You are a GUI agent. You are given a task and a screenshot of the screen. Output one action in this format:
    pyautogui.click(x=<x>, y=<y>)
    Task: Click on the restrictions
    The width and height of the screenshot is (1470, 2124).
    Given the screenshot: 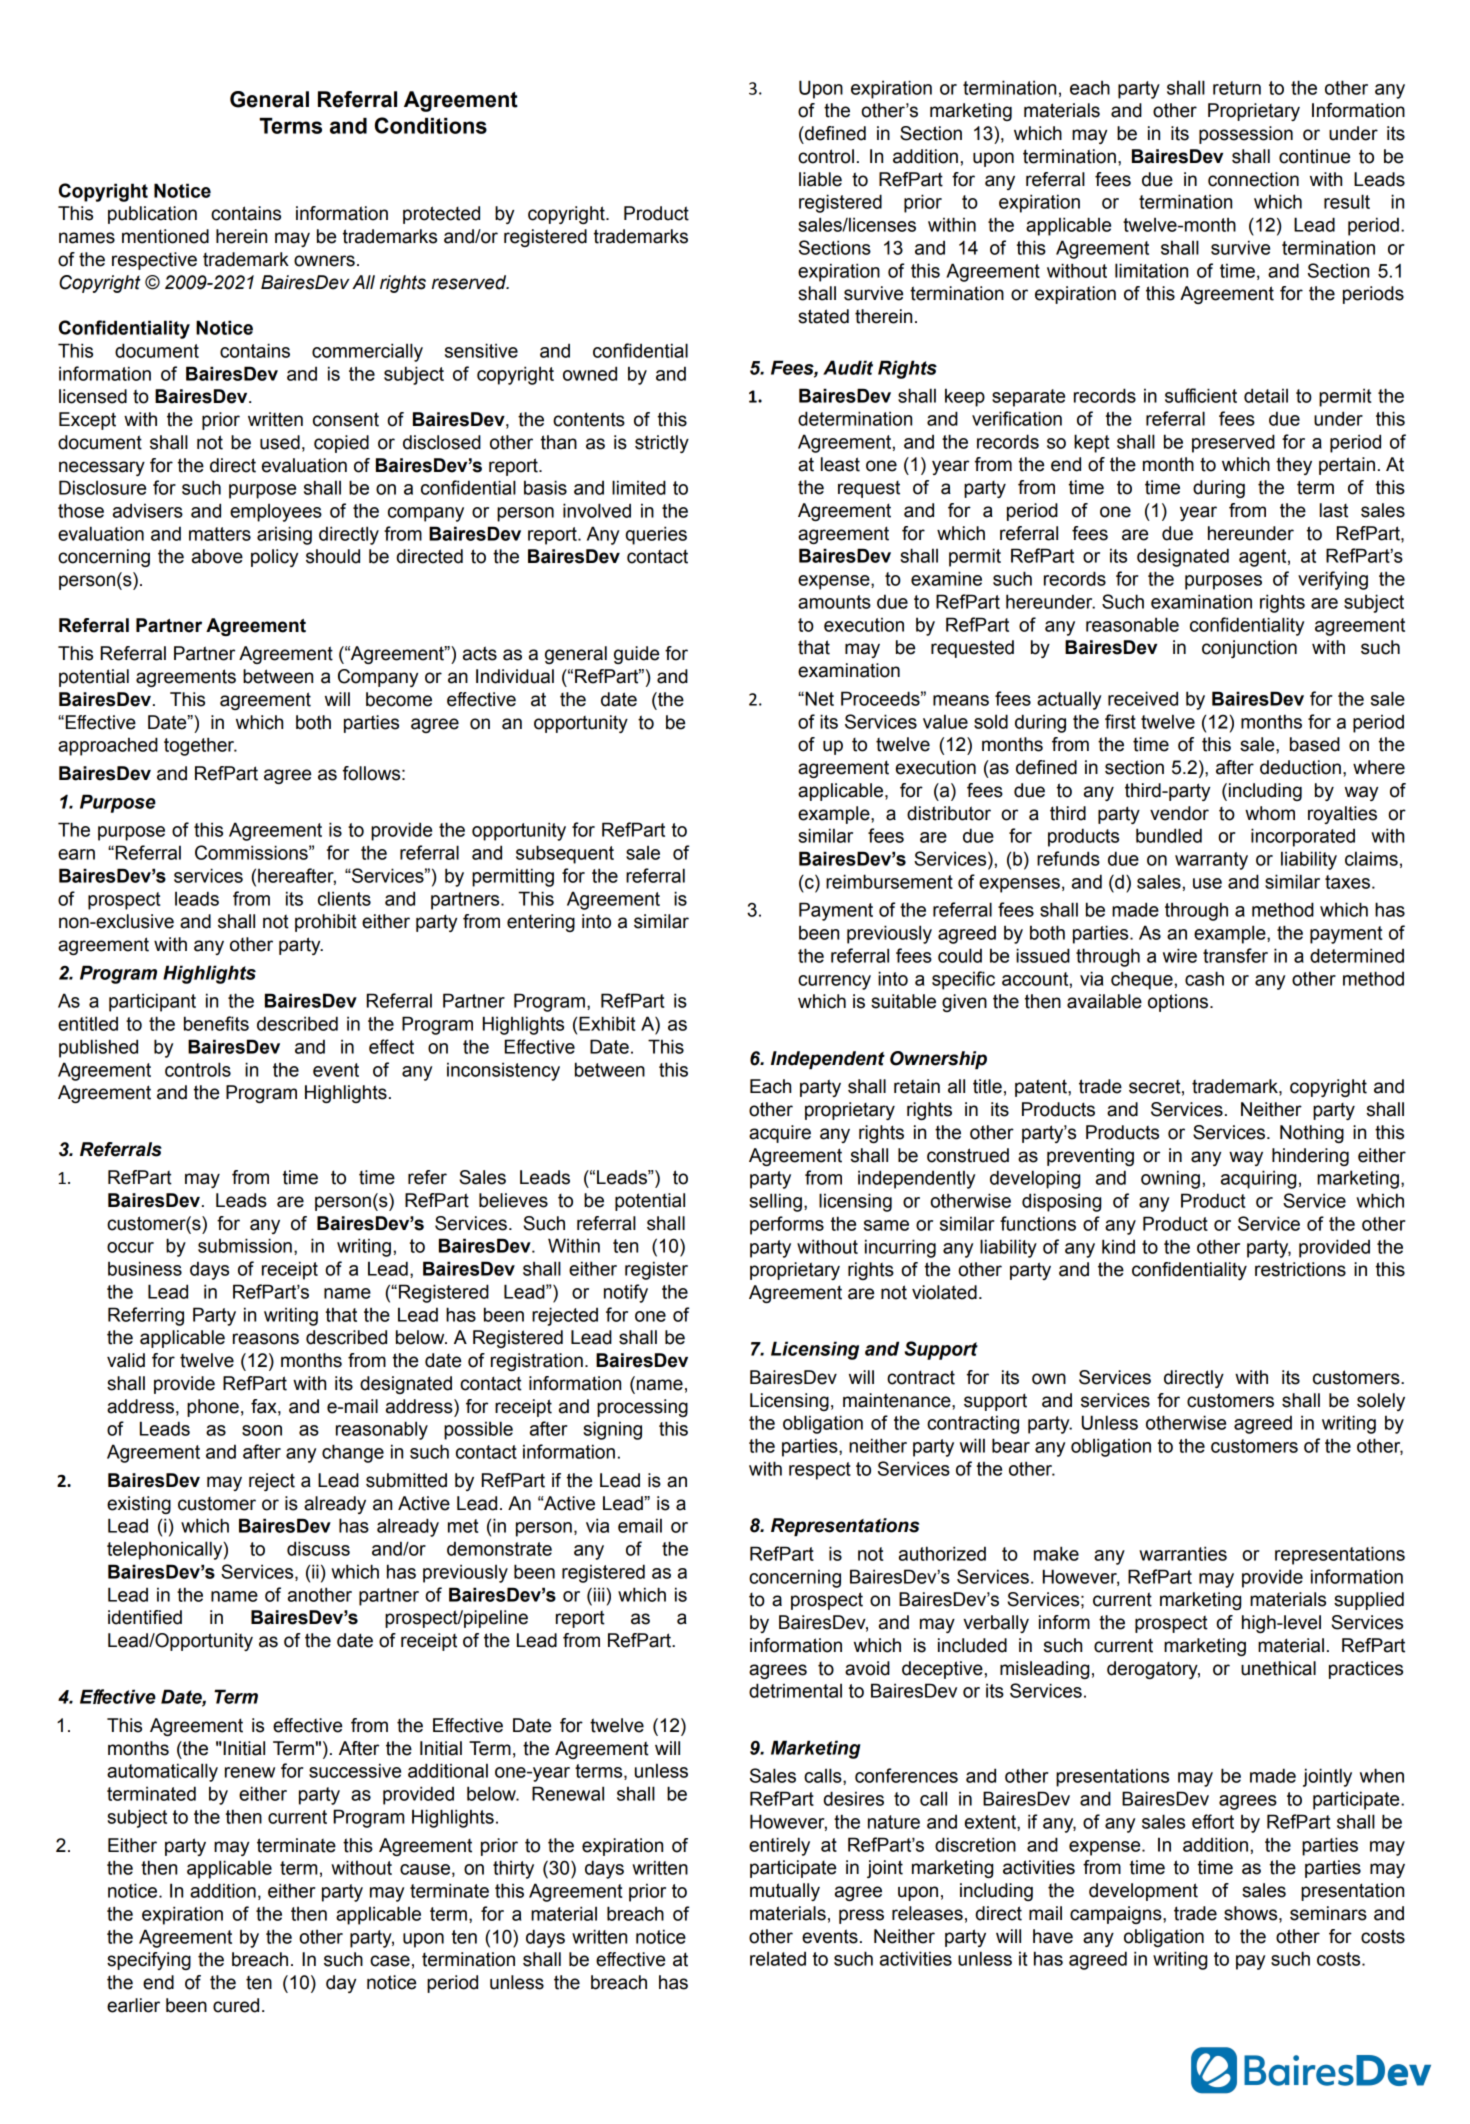 What is the action you would take?
    pyautogui.click(x=1300, y=1269)
